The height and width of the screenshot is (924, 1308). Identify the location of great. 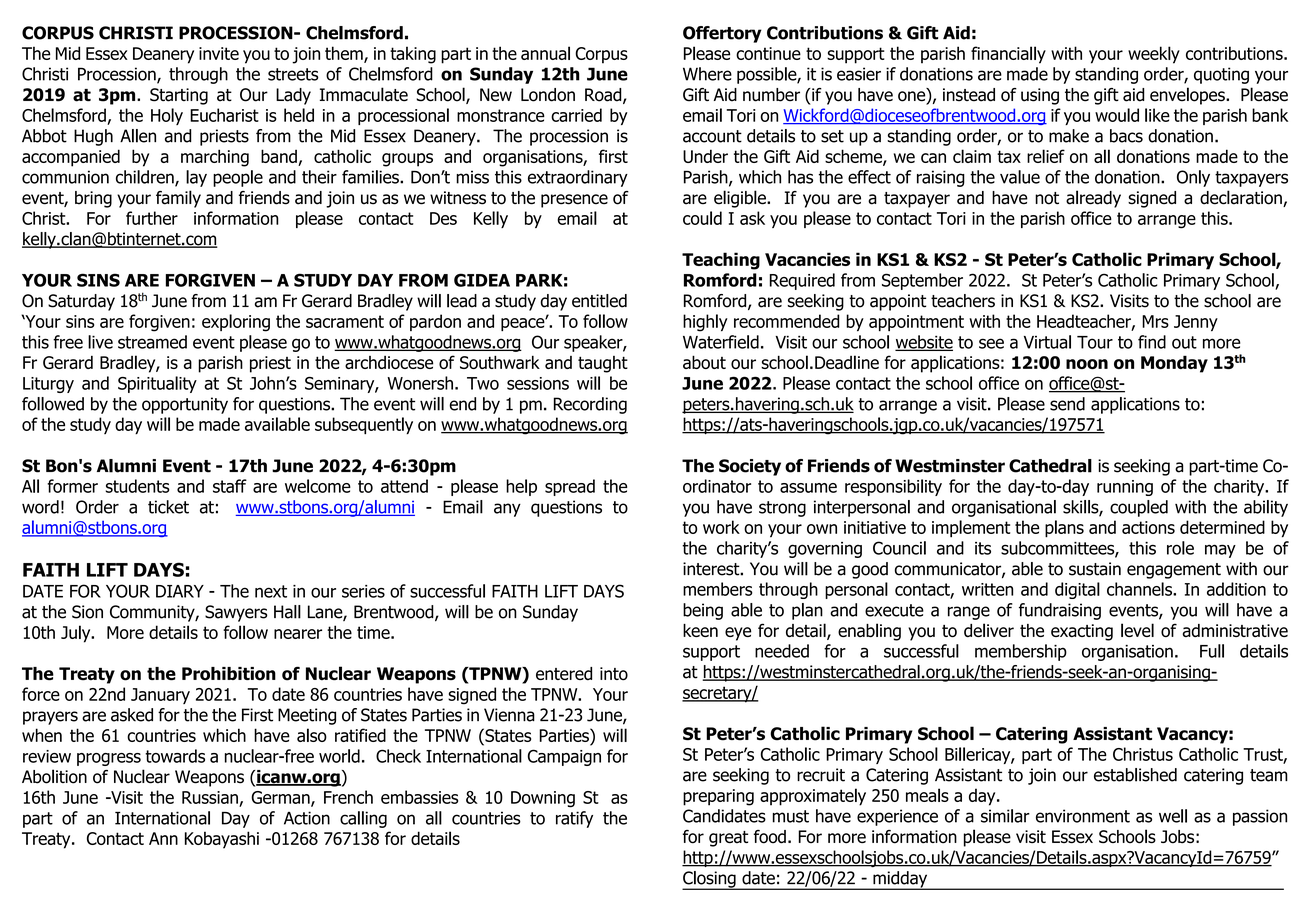
(728, 839).
